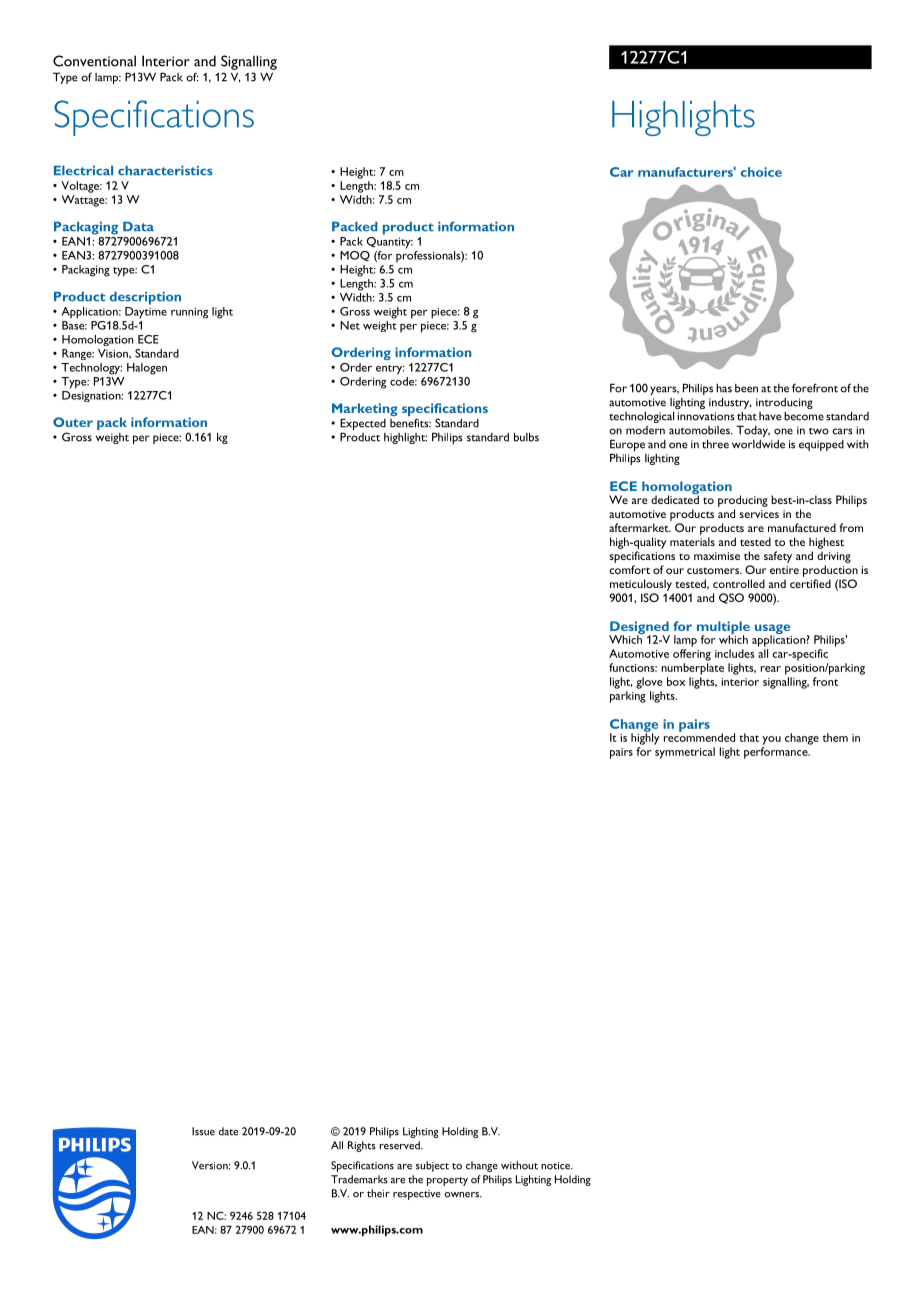  I want to click on subject, so click(432, 1166).
